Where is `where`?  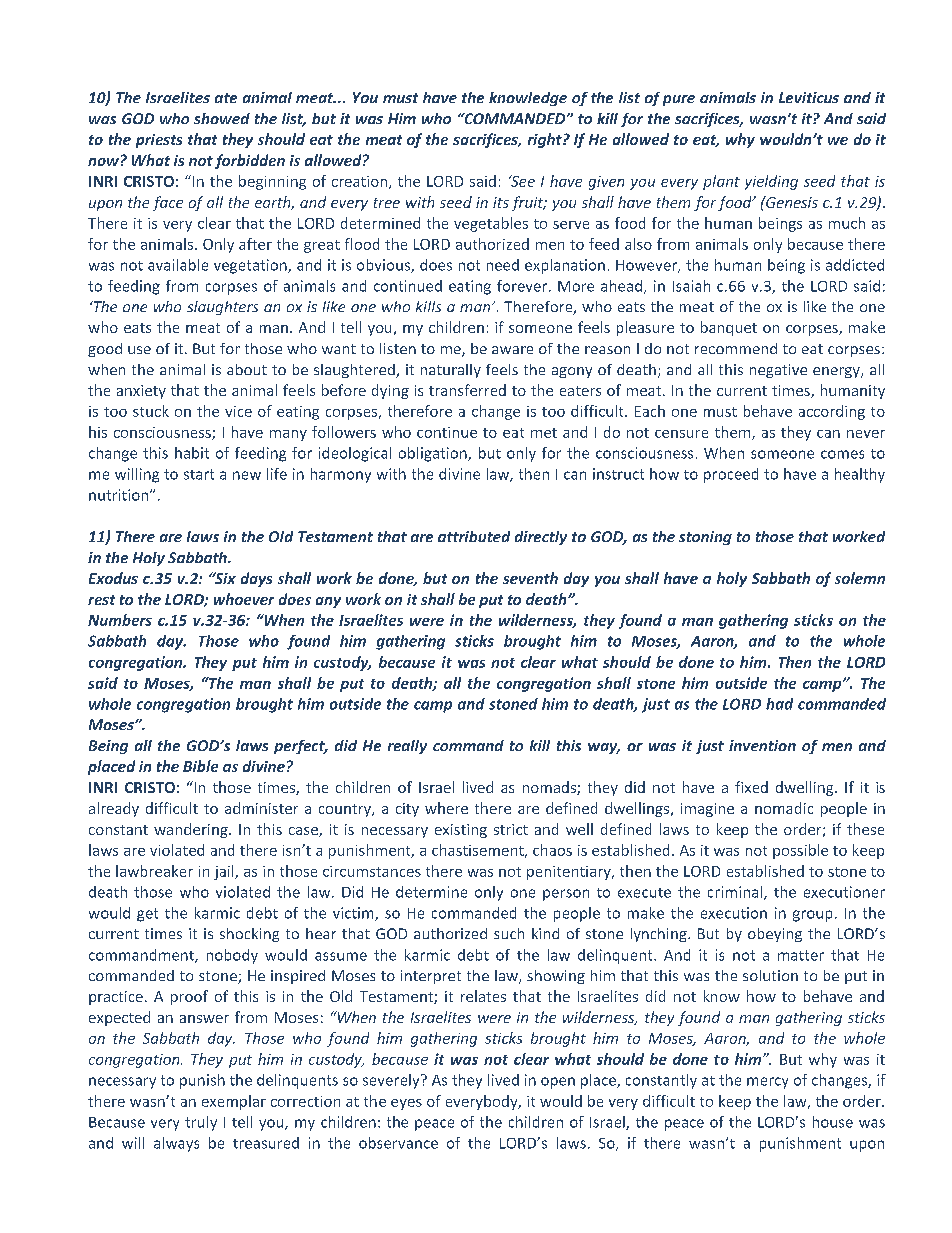 where is located at coordinates (446, 808).
